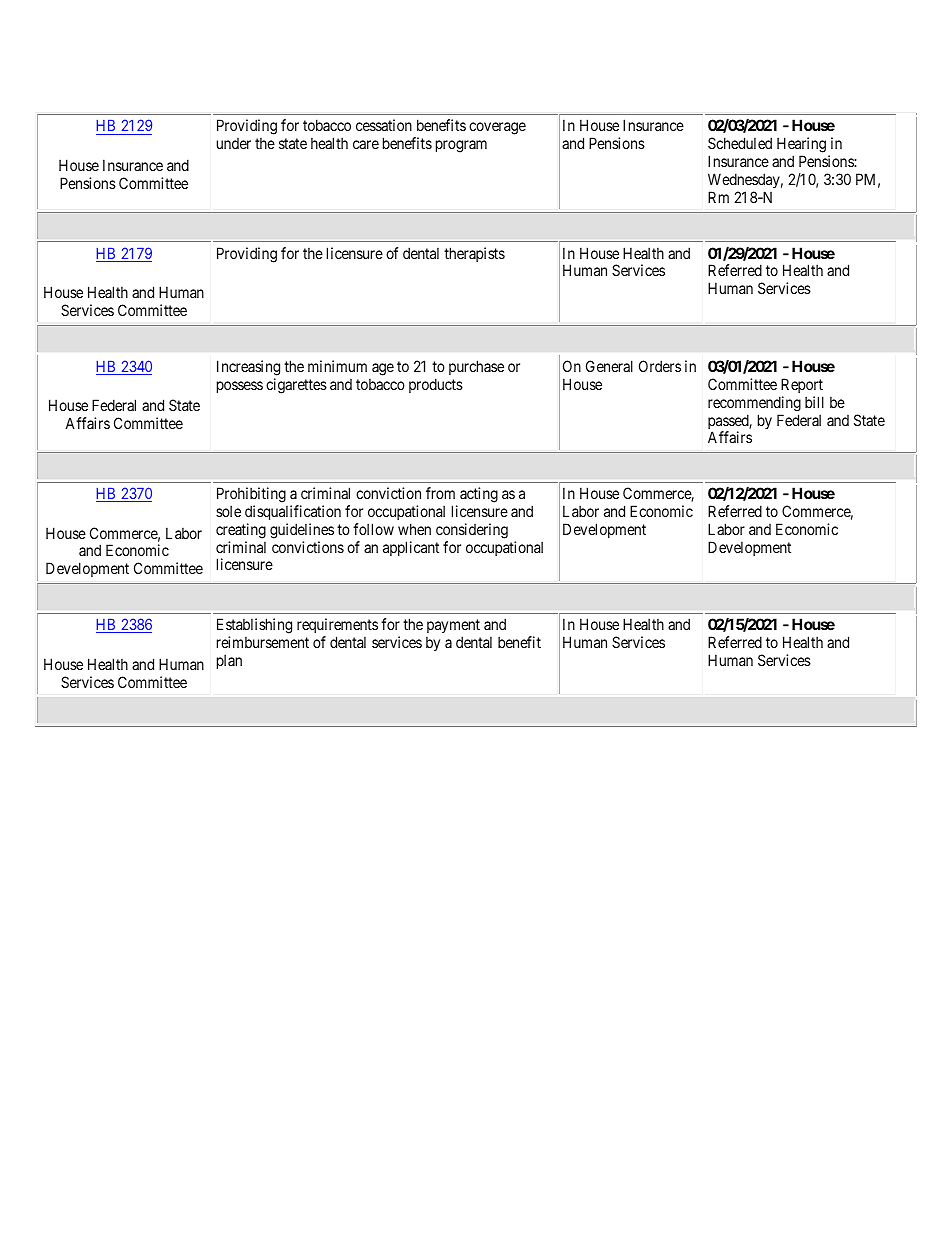  What do you see at coordinates (476, 367) in the document?
I see `purchase` at bounding box center [476, 367].
